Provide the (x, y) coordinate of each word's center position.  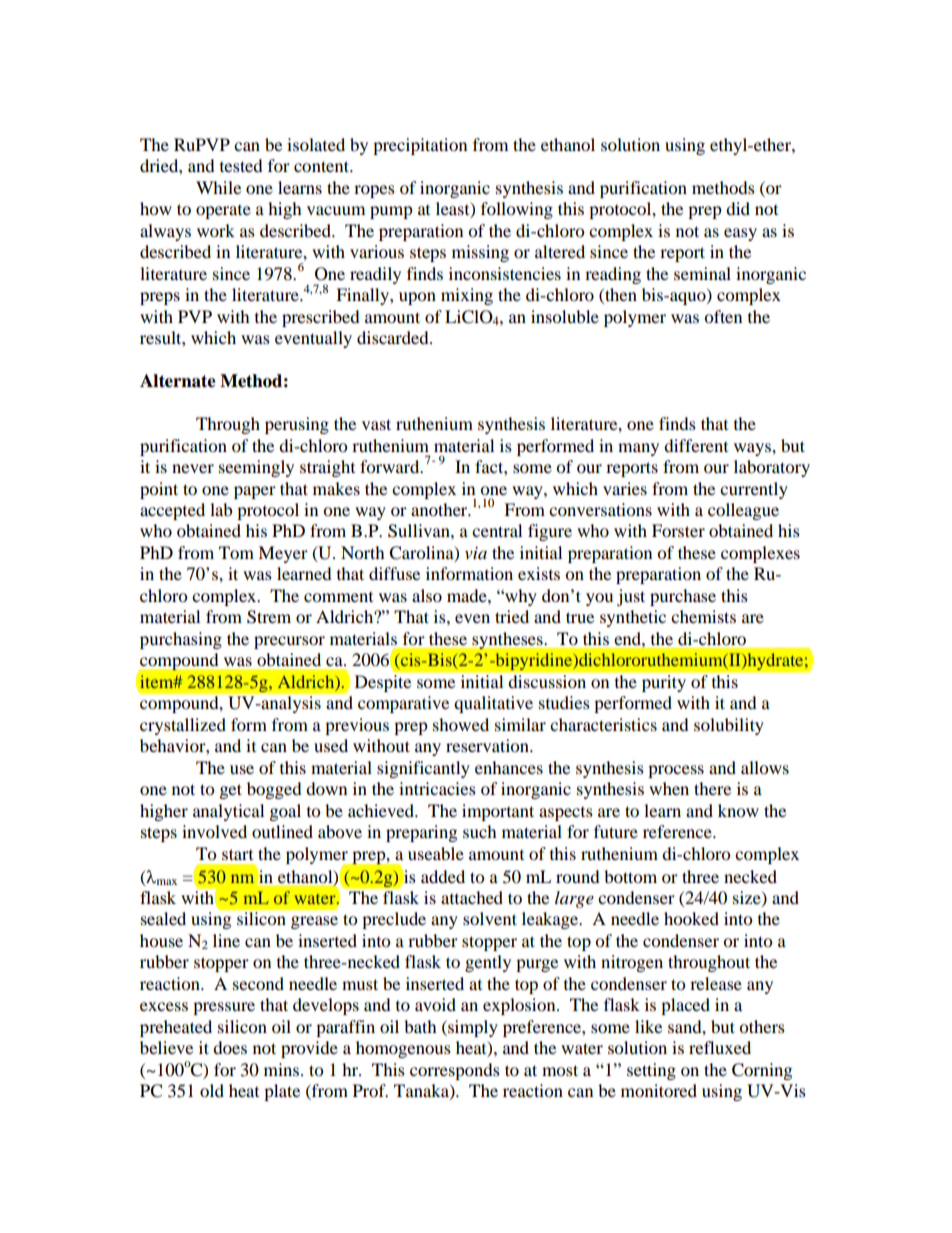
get (231, 791)
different (696, 445)
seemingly (256, 468)
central (497, 530)
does (230, 1047)
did (738, 208)
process (676, 771)
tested (241, 165)
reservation (488, 745)
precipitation (420, 146)
